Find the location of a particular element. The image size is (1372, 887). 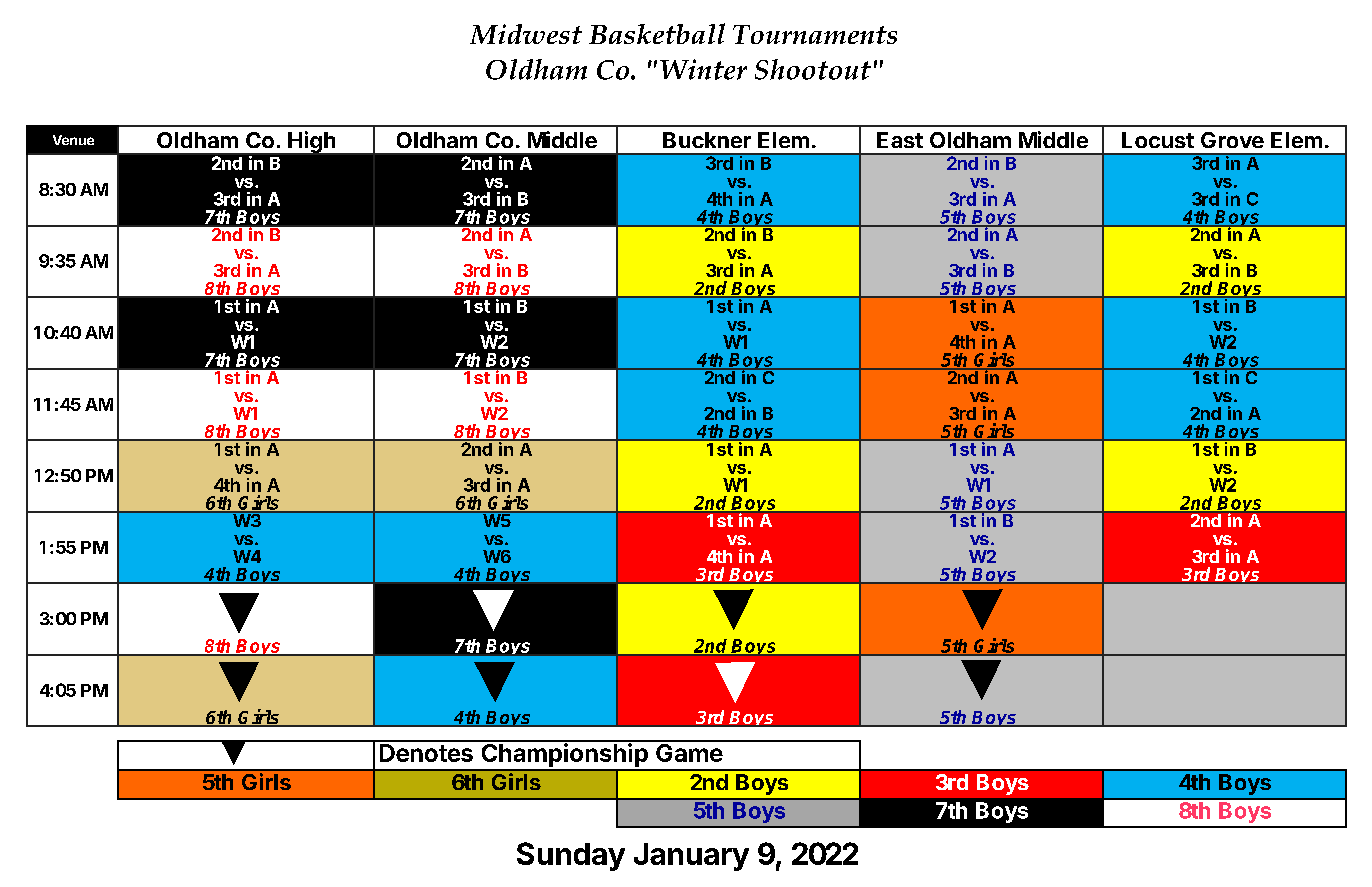

Winter is located at coordinates (703, 69).
